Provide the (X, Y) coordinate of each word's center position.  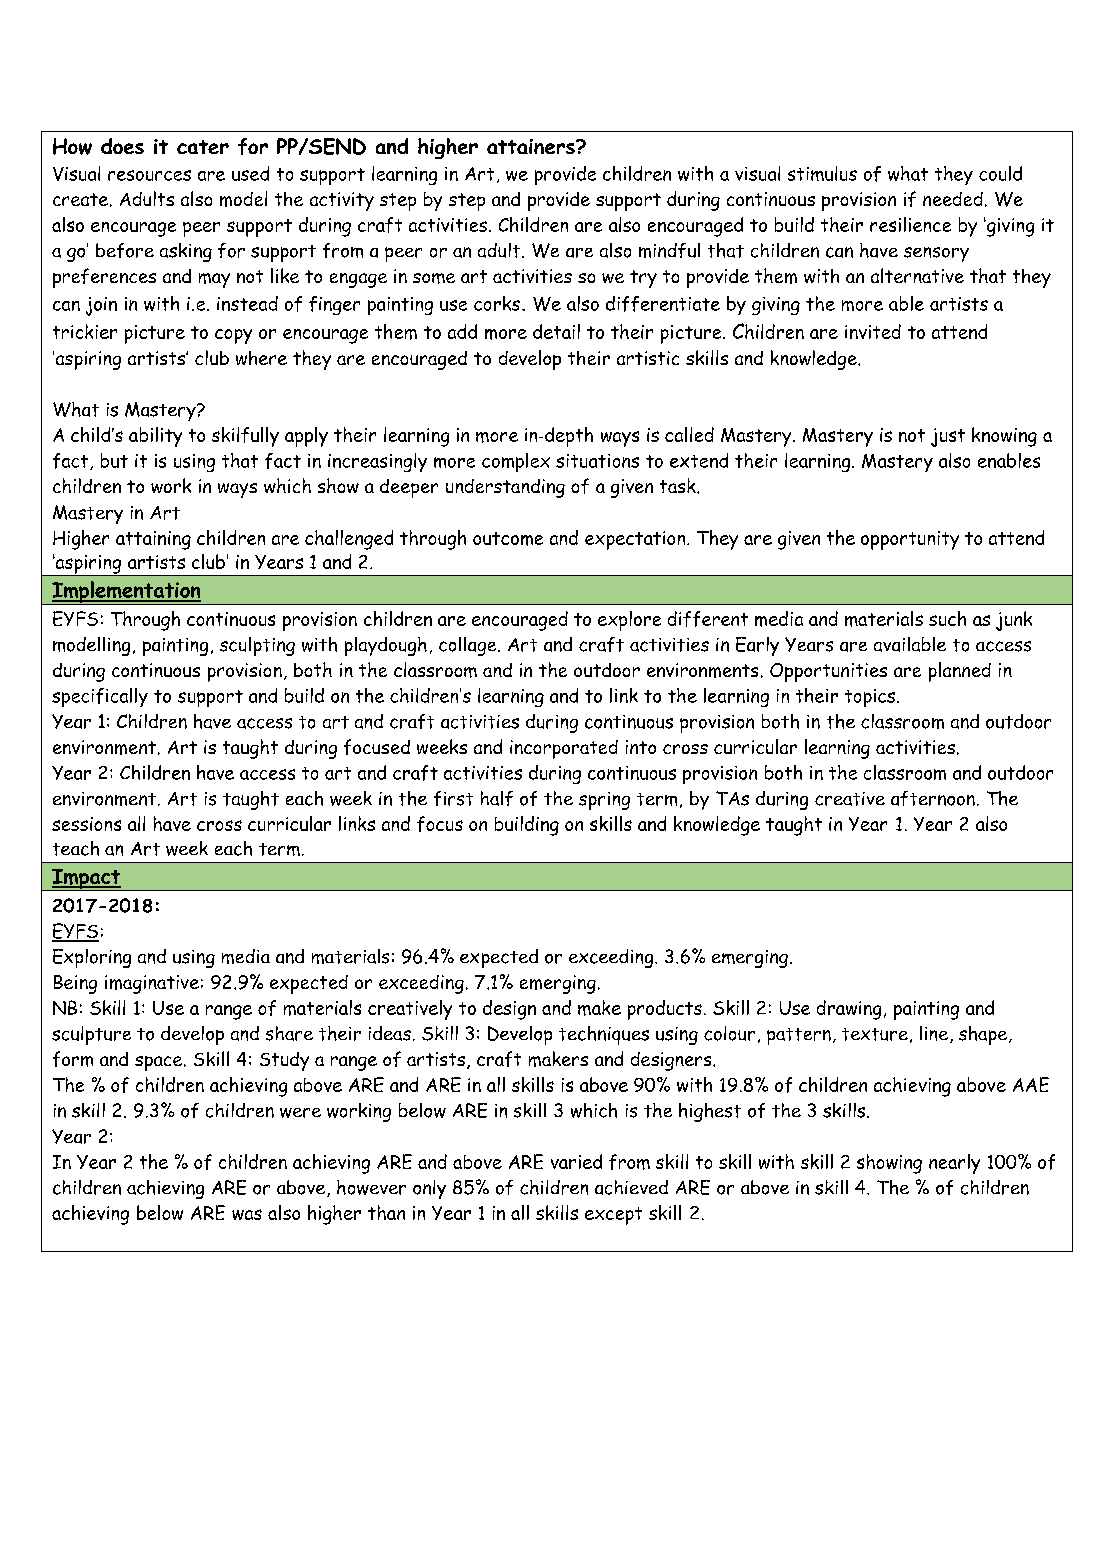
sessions (86, 824)
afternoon (933, 798)
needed (953, 199)
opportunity (910, 540)
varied (576, 1161)
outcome (508, 539)
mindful (669, 250)
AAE (1031, 1084)
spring (604, 801)
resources (149, 175)
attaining (153, 540)
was (247, 1214)
